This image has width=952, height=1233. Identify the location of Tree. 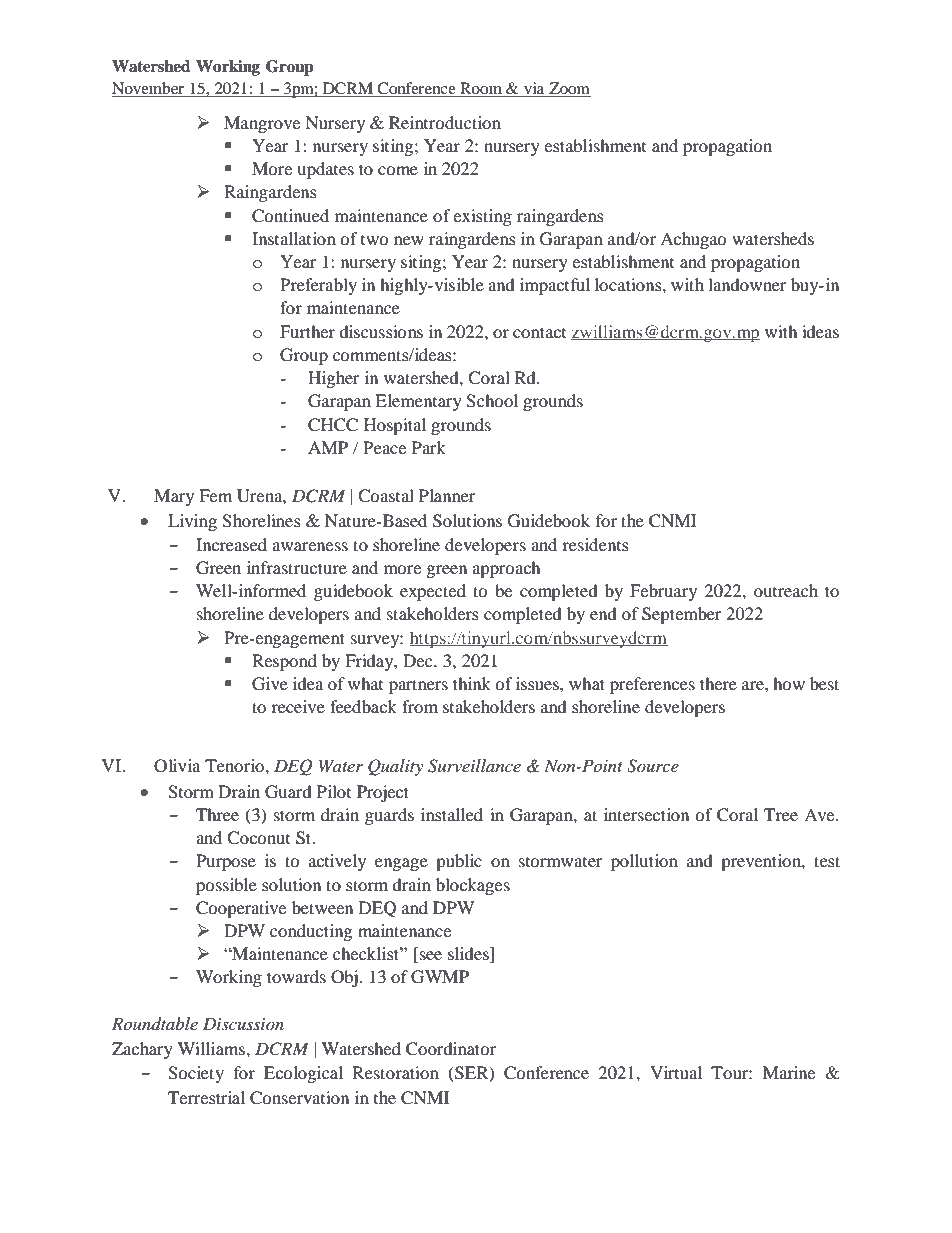
(781, 814).
